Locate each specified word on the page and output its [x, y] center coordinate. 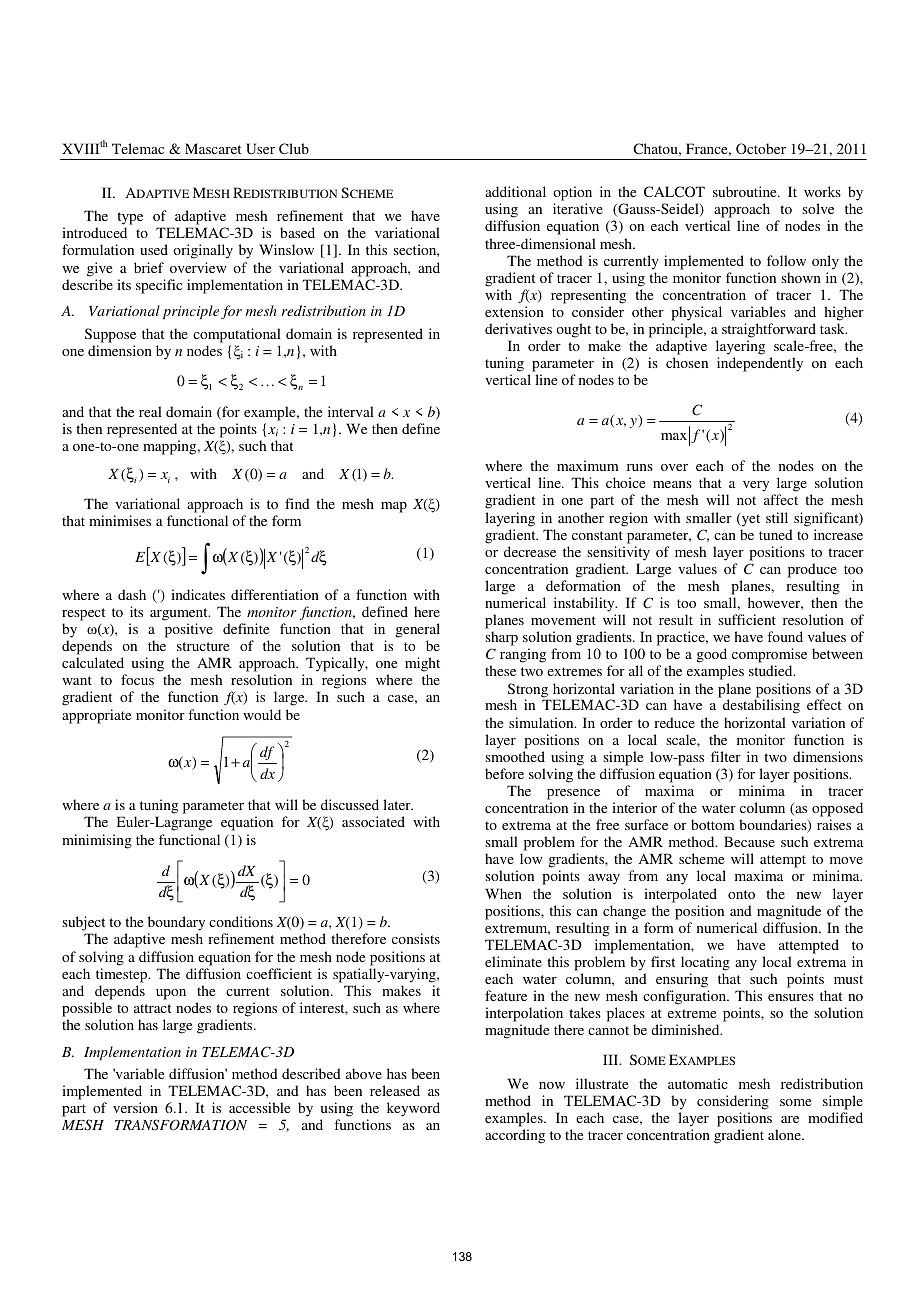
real [150, 411]
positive [189, 630]
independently [760, 364]
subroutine [746, 191]
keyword [413, 1109]
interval [351, 411]
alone [785, 1134]
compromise [769, 657]
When [503, 893]
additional [515, 191]
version [135, 1107]
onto [741, 894]
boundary [176, 925]
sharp [501, 640]
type [130, 220]
